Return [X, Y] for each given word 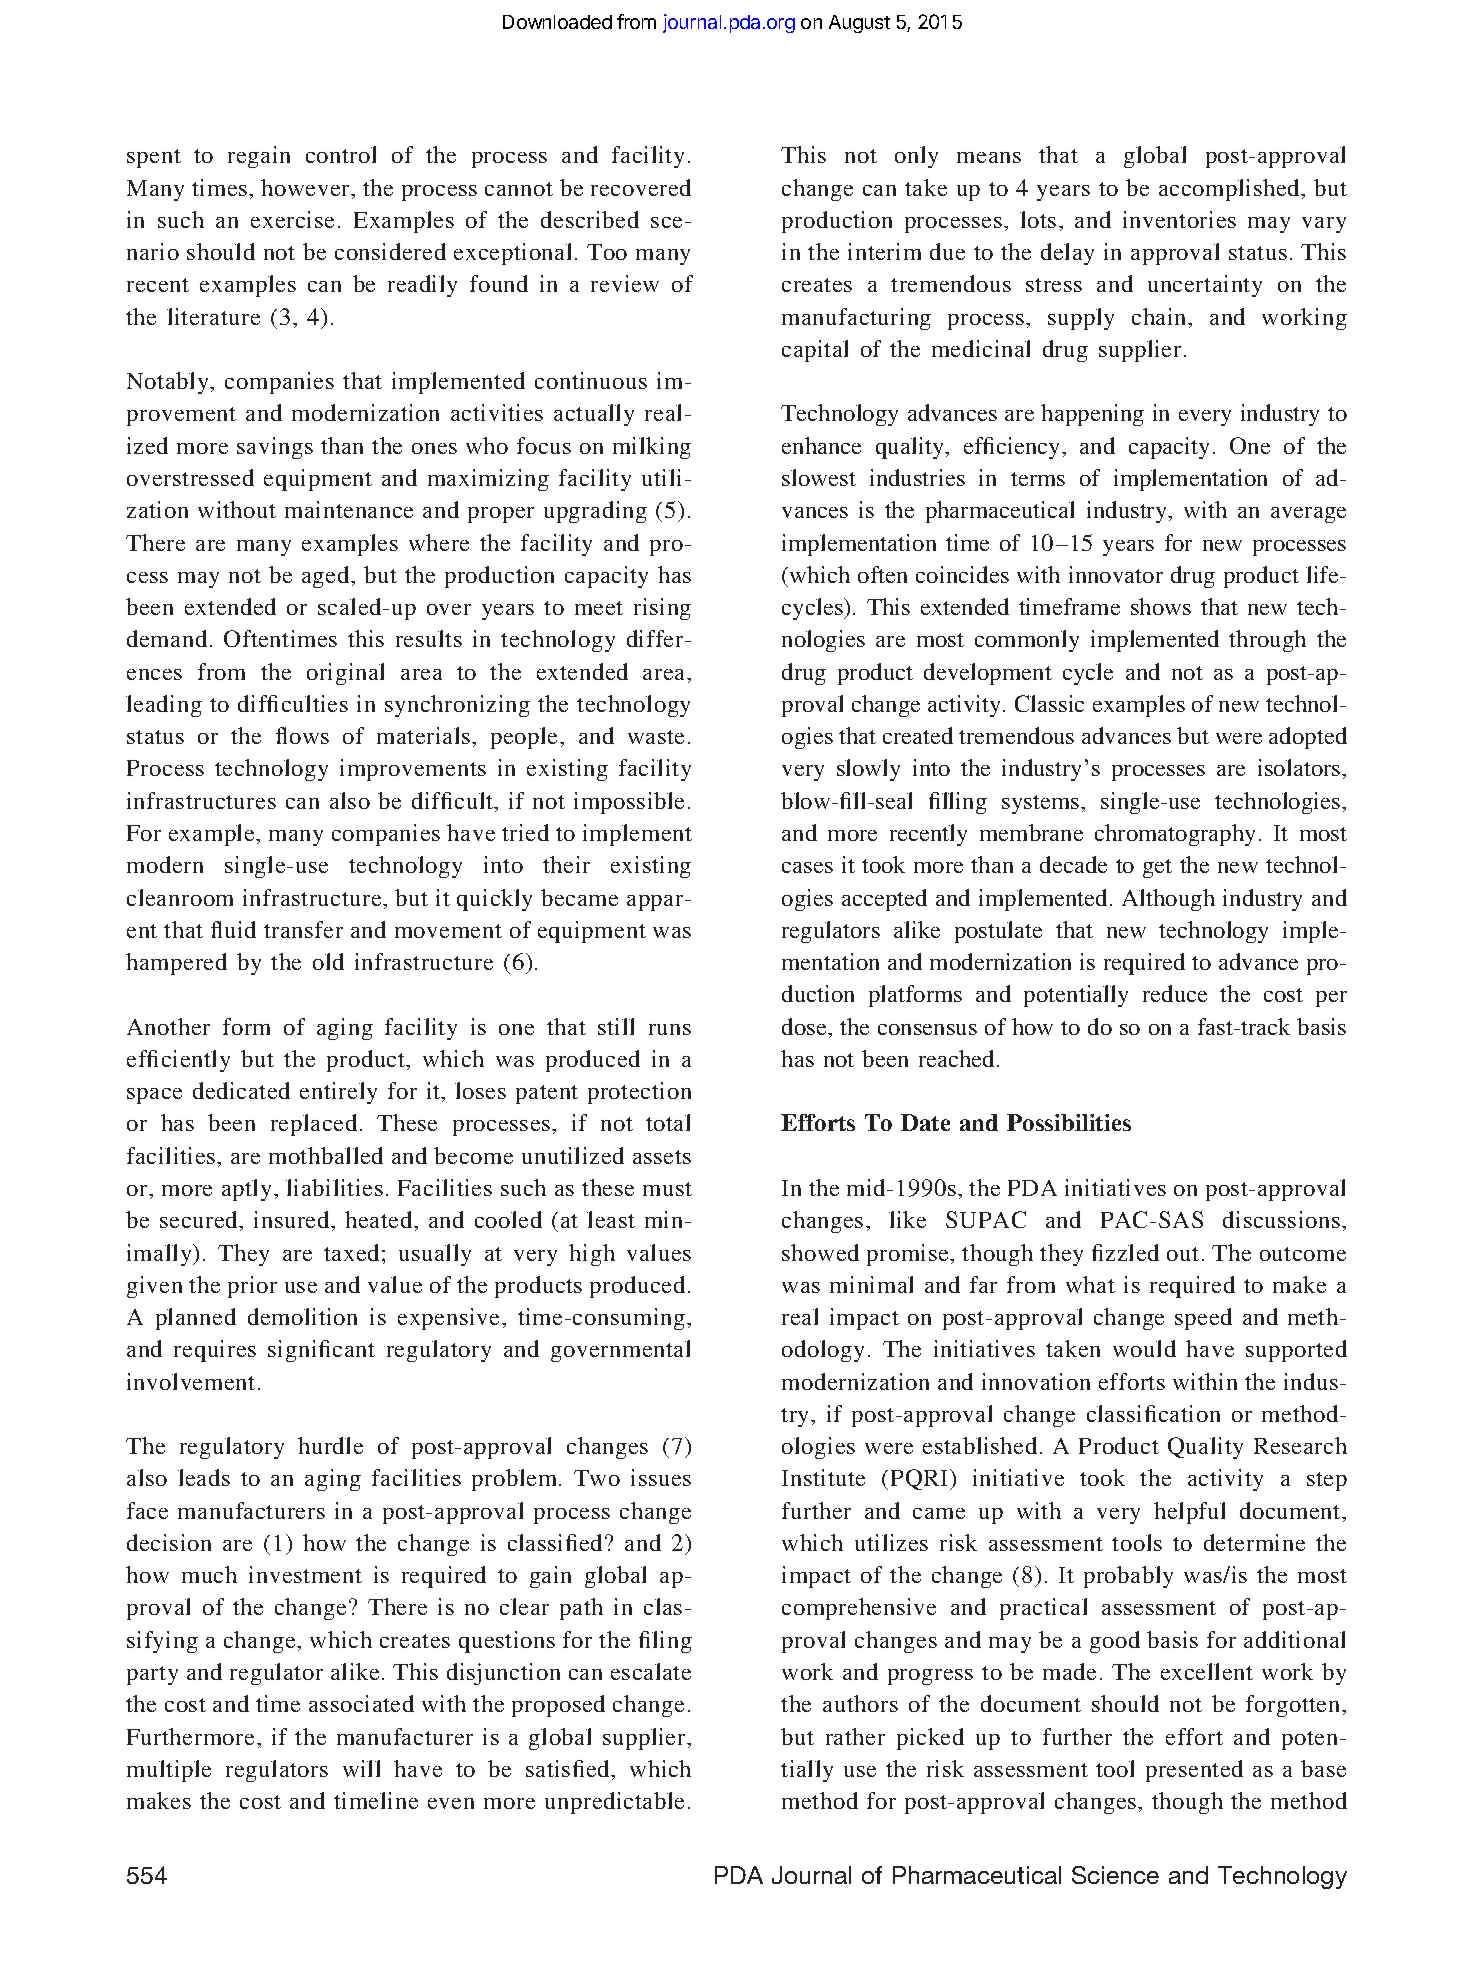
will [361, 1768]
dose [805, 1026]
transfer [303, 929]
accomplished [1231, 190]
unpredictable [614, 1803]
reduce [1175, 993]
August [859, 24]
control [341, 154]
